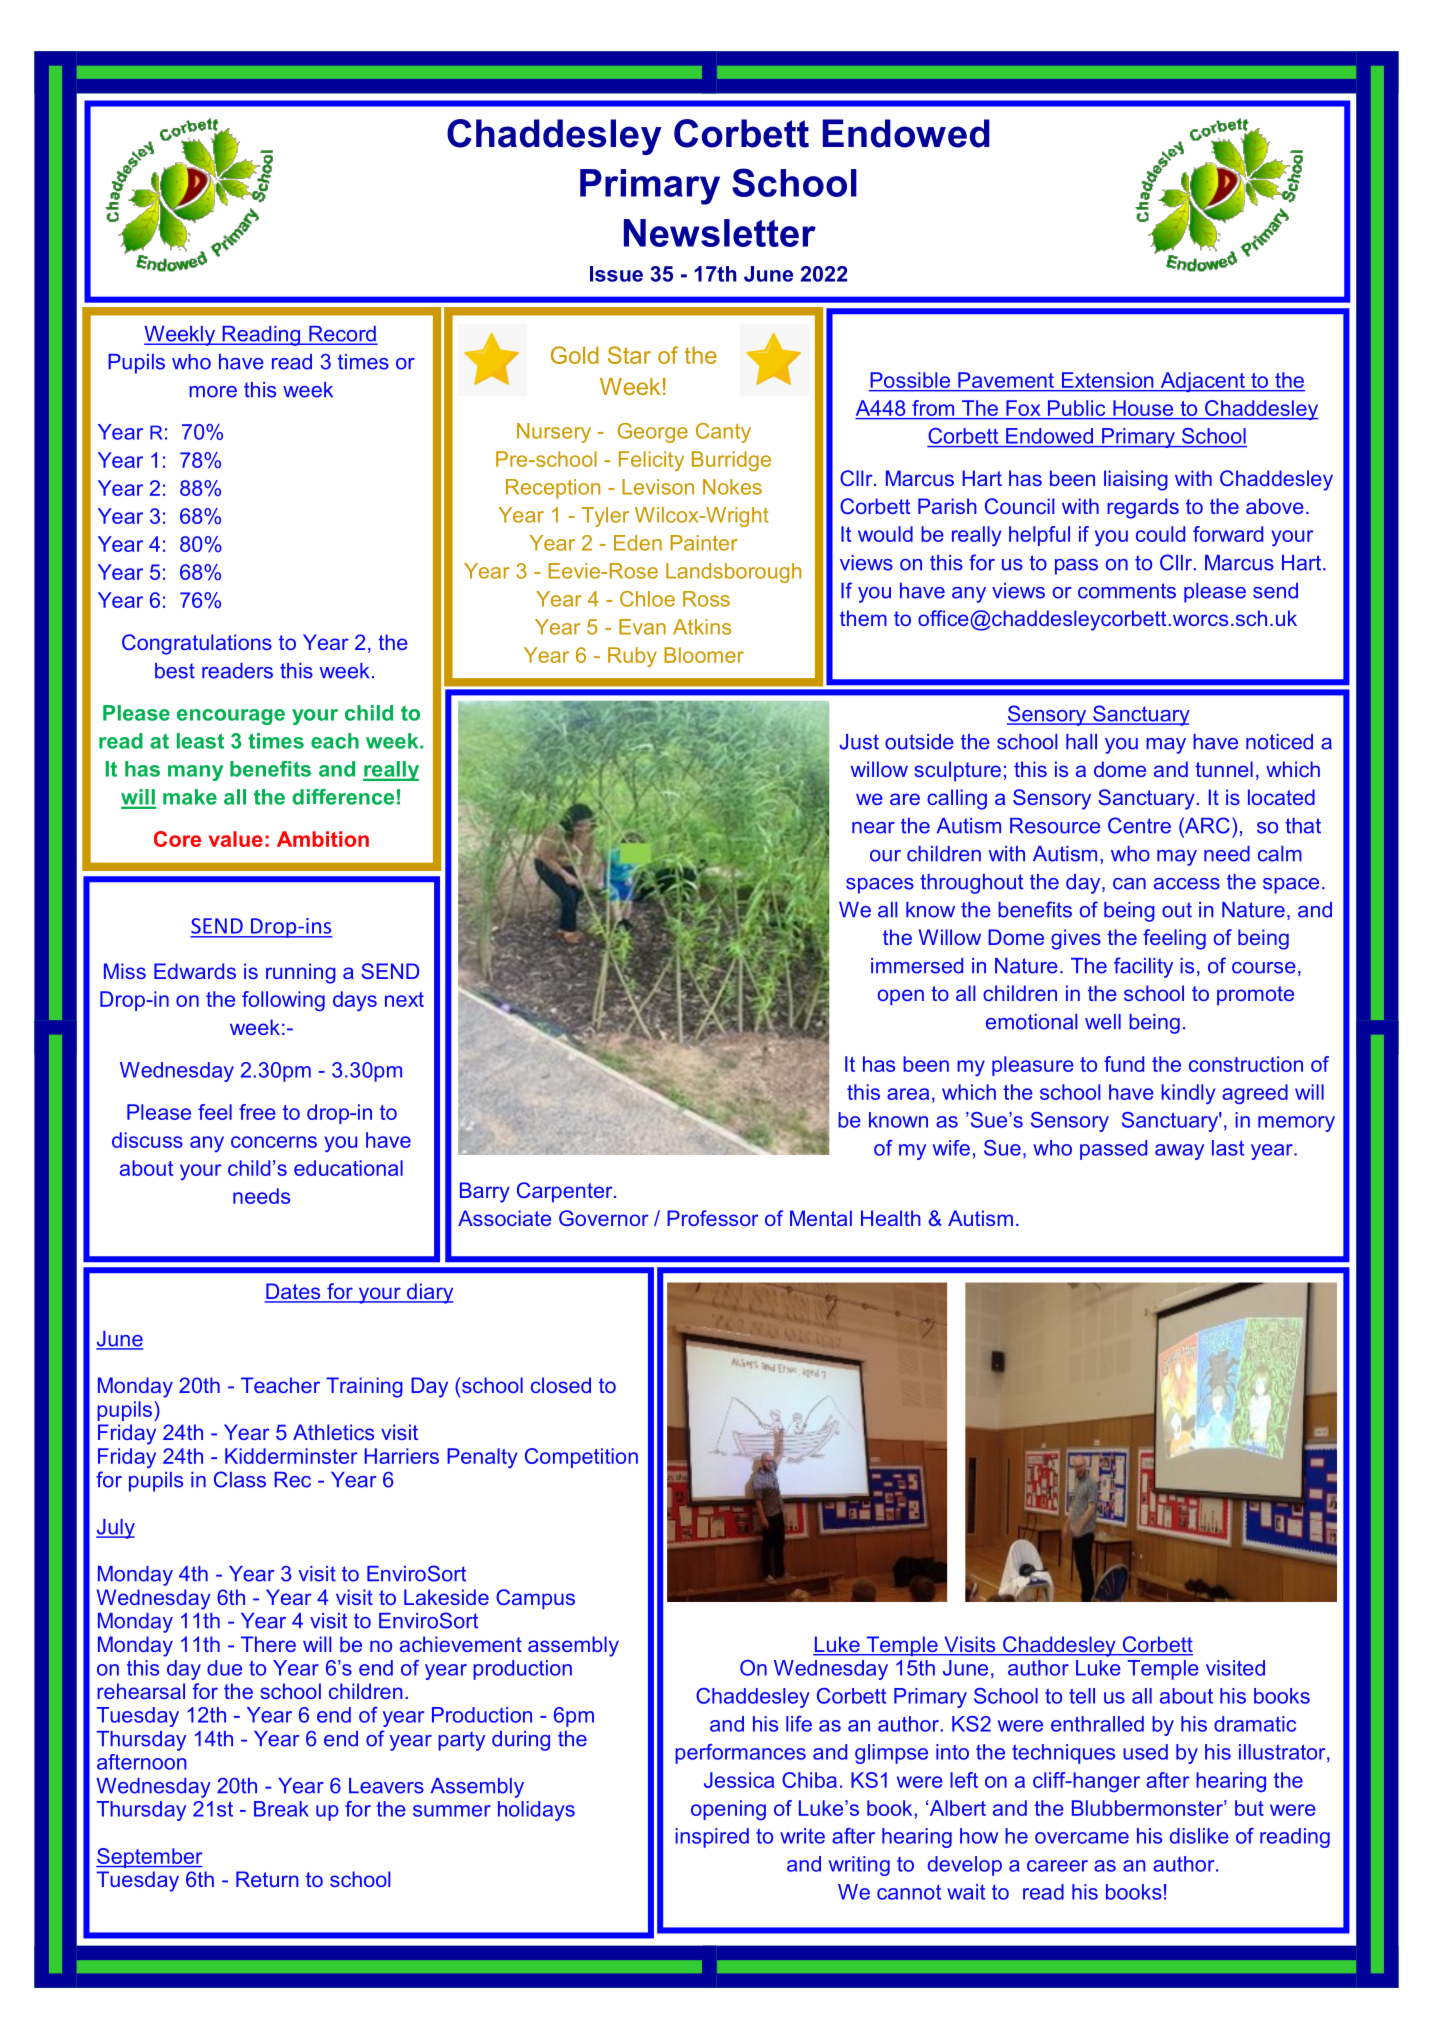 The image size is (1430, 2022). What do you see at coordinates (257, 1112) in the image?
I see `free` at bounding box center [257, 1112].
